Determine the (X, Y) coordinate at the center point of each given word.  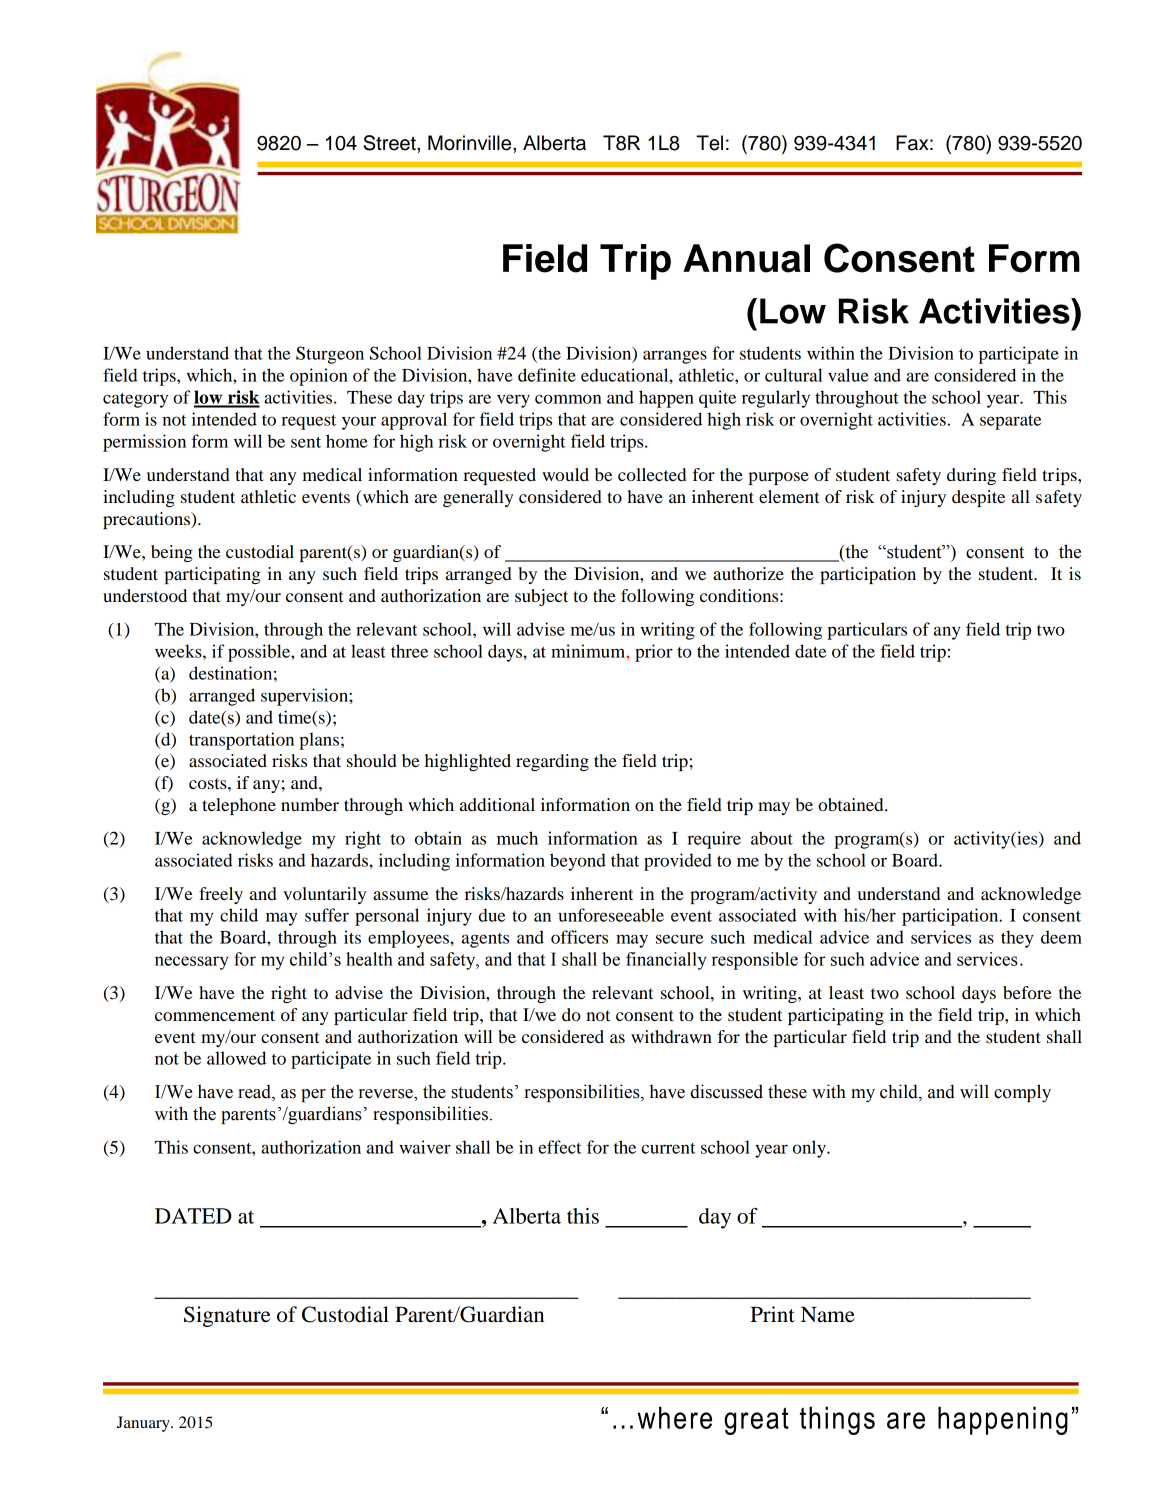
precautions (147, 520)
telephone (239, 806)
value (848, 375)
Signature (227, 1316)
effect (560, 1147)
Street (390, 143)
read (255, 1093)
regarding (552, 762)
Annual (746, 258)
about (772, 838)
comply (1022, 1093)
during (971, 476)
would (565, 474)
